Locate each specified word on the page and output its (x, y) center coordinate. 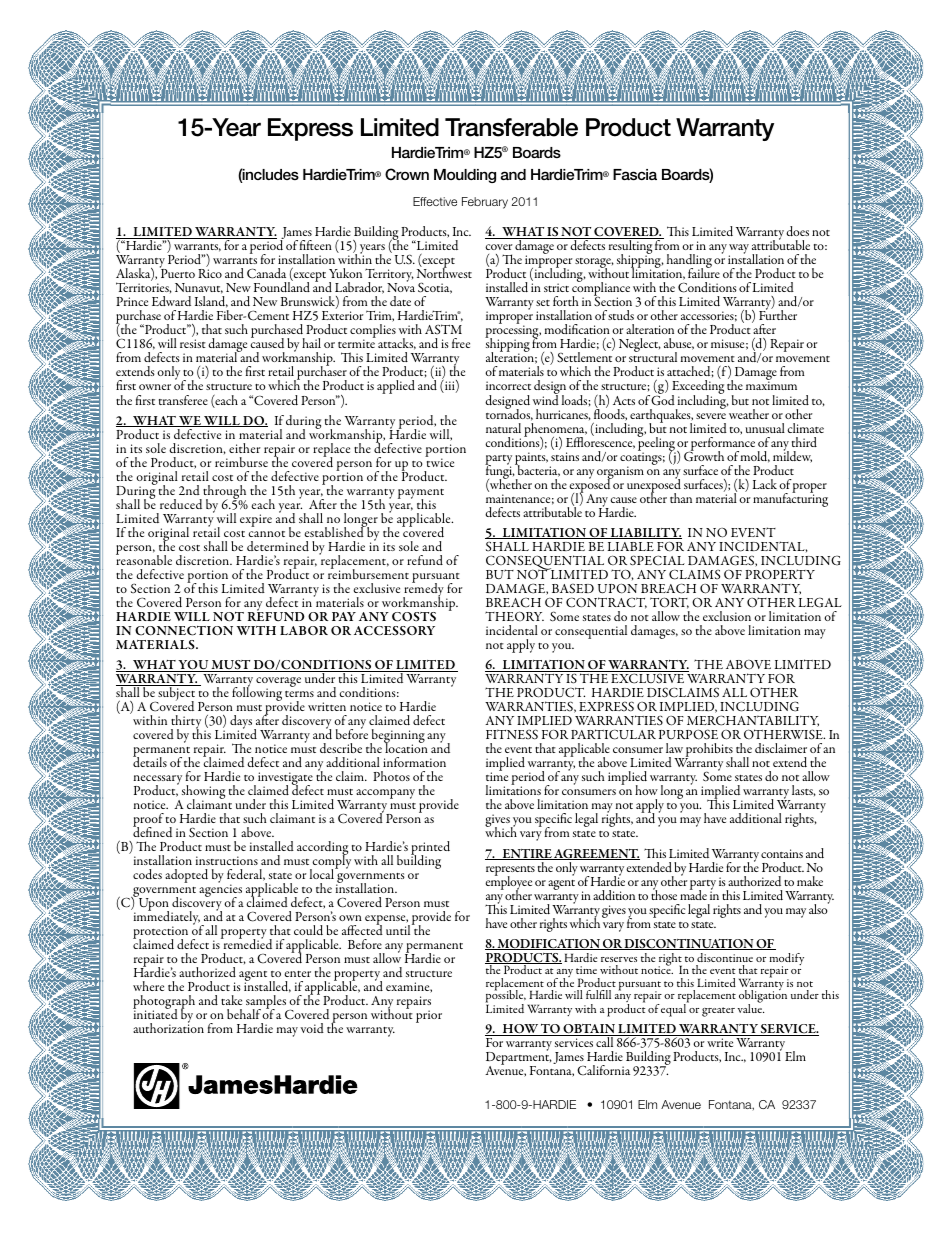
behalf (244, 1014)
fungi (500, 472)
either (245, 448)
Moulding (465, 176)
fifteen (316, 245)
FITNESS (512, 734)
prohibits (708, 751)
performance (722, 445)
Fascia (635, 174)
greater (718, 1012)
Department (519, 1059)
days (242, 723)
